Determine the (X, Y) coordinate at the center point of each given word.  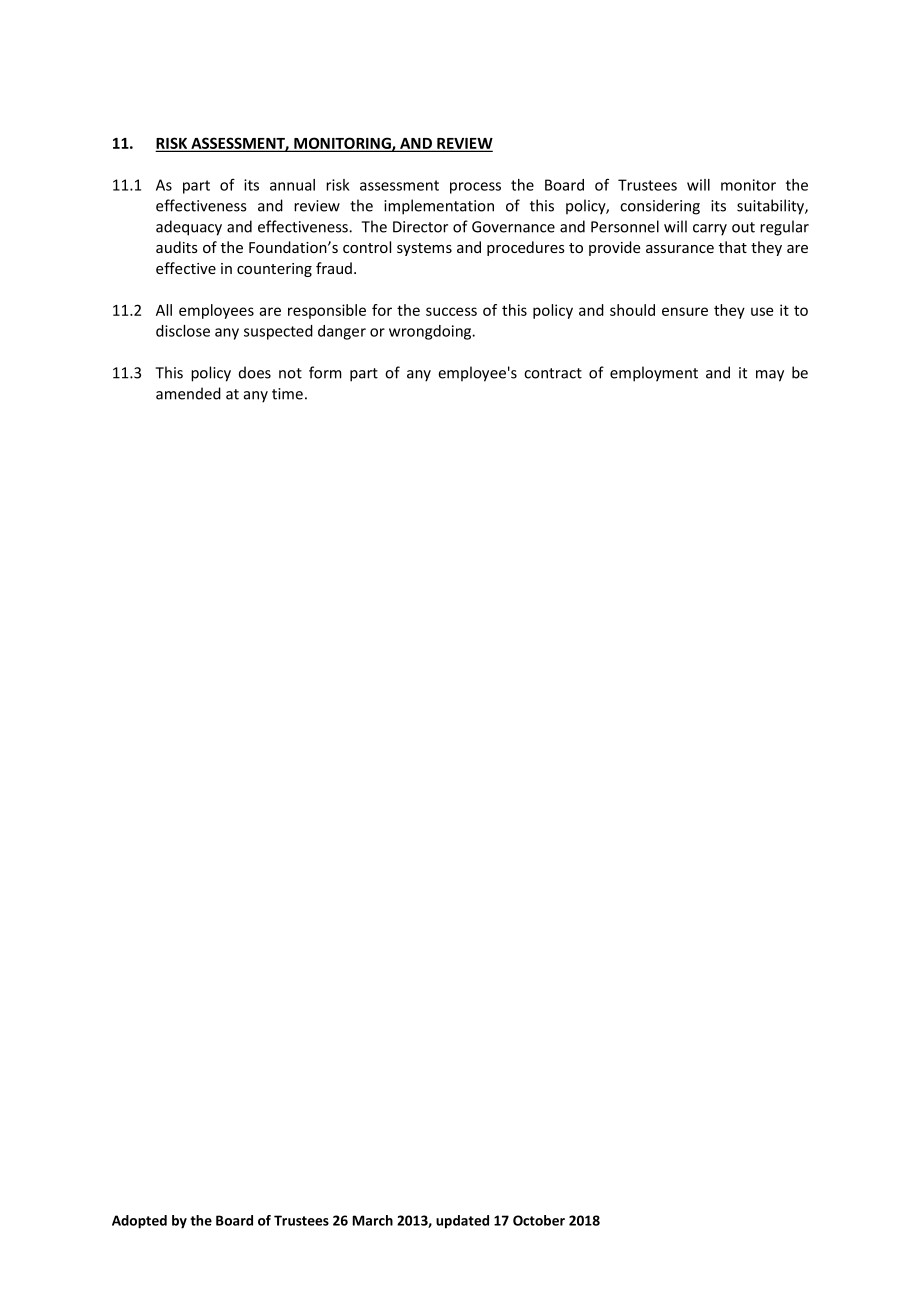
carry (710, 230)
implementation (439, 207)
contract (553, 373)
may (770, 376)
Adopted (139, 1222)
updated (462, 1222)
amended (188, 393)
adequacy (189, 228)
